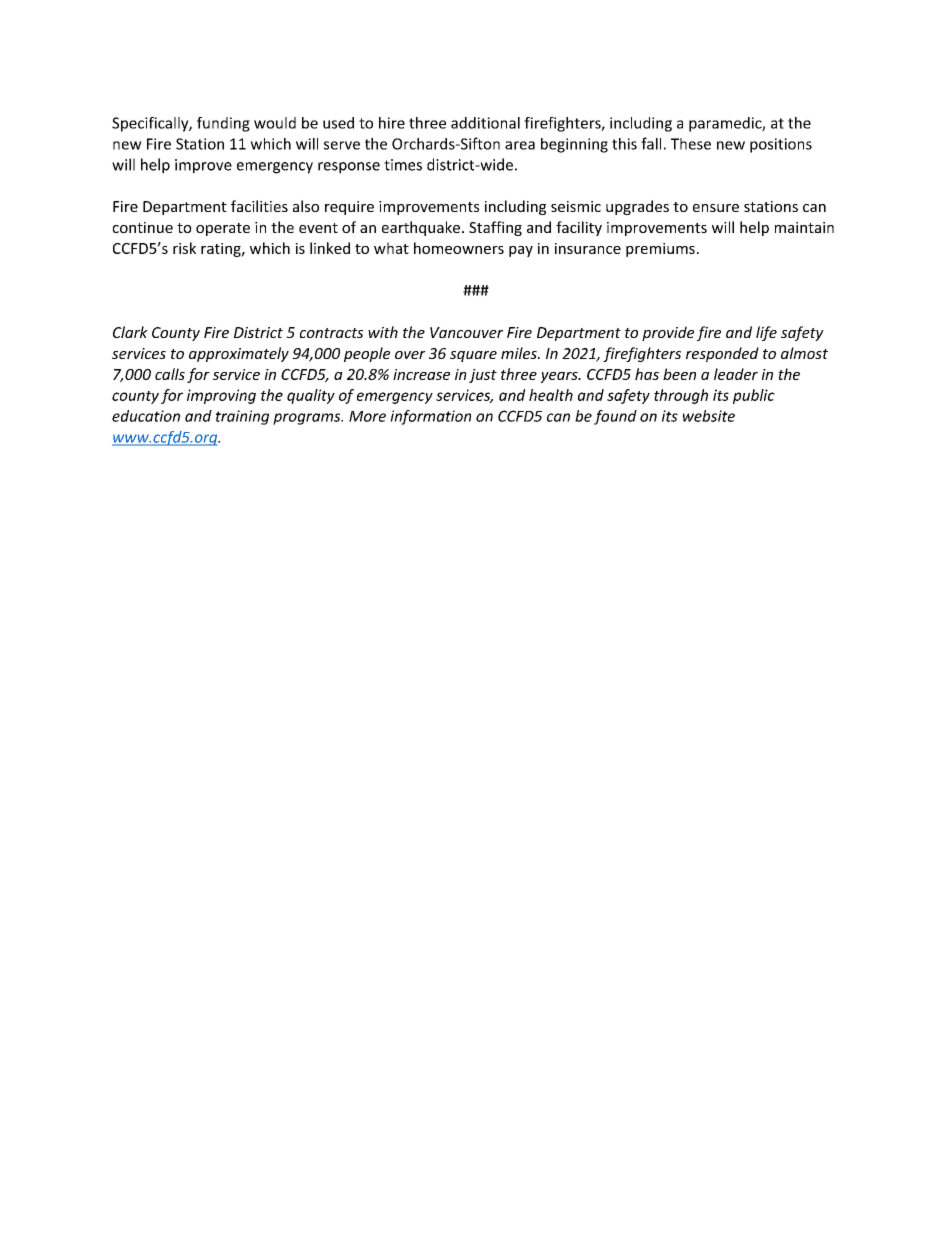 This screenshot has width=952, height=1233. Describe the element at coordinates (466, 332) in the screenshot. I see `Vancouver` at that location.
